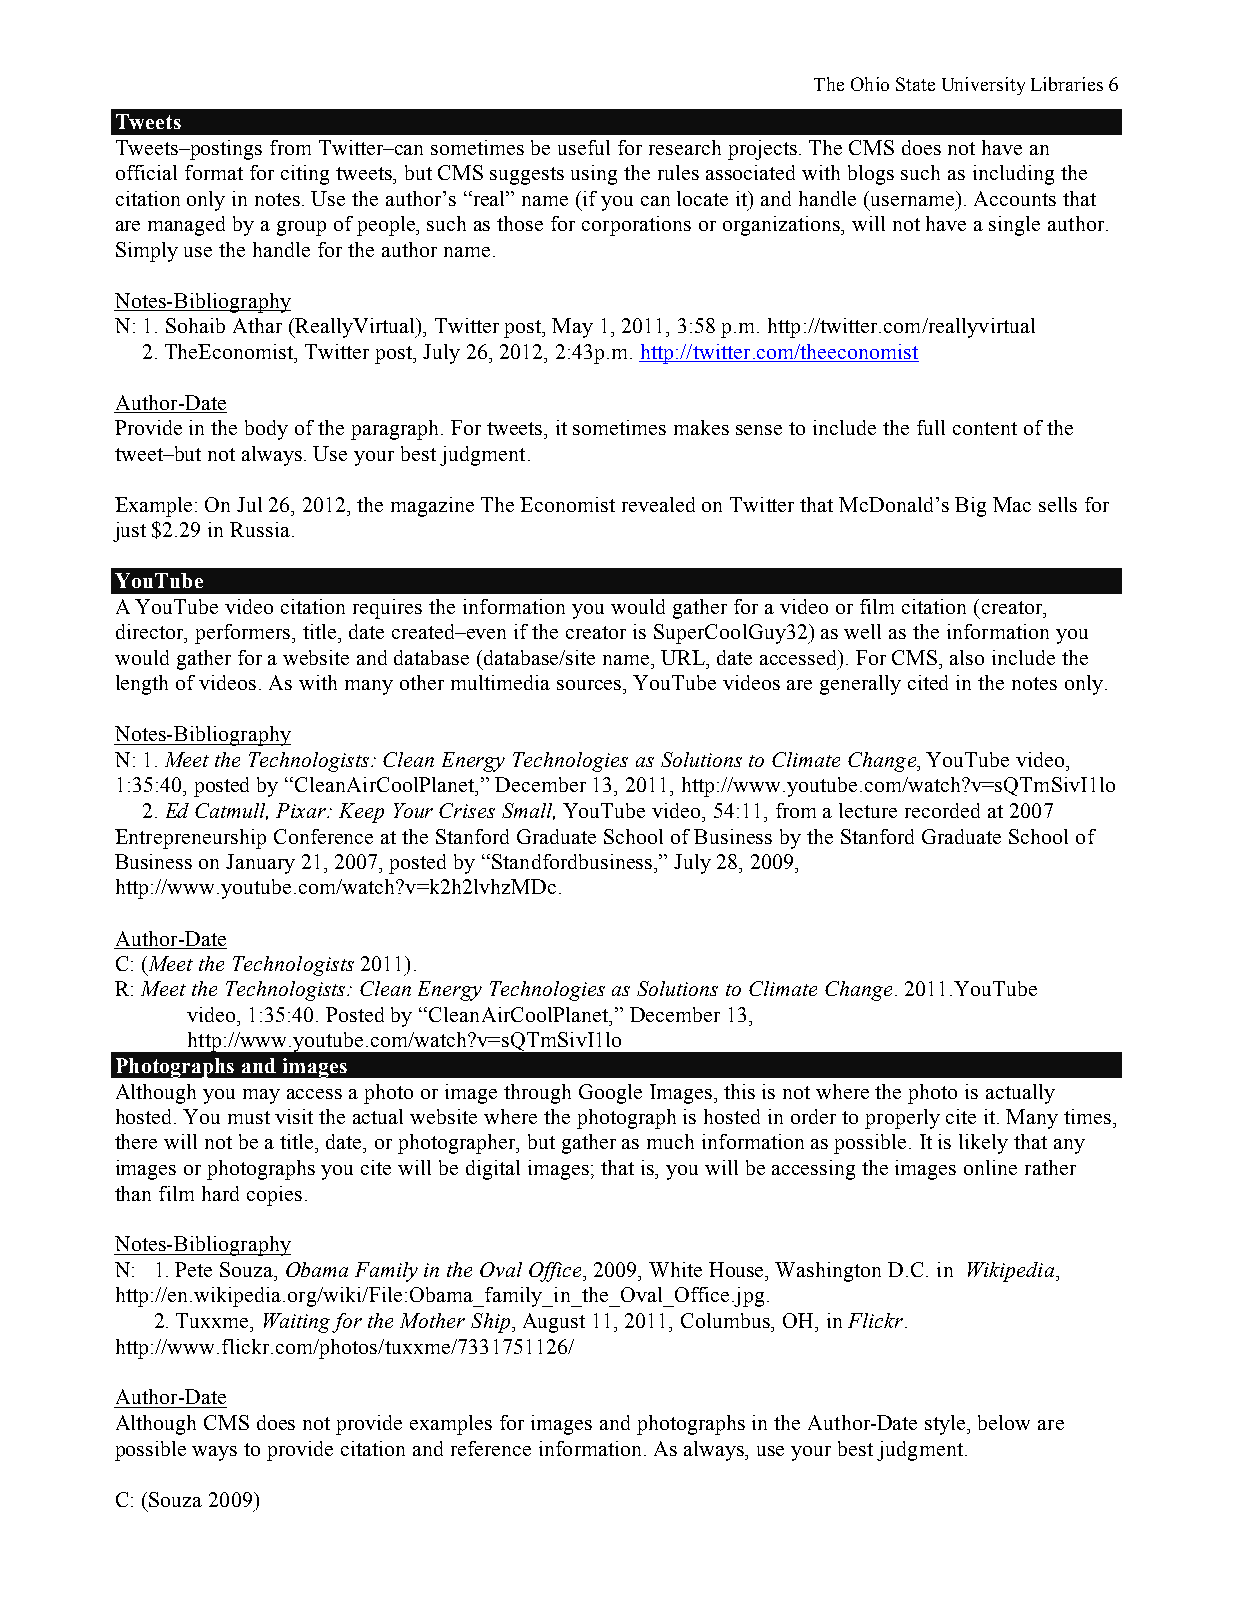  I want to click on Big, so click(970, 507).
